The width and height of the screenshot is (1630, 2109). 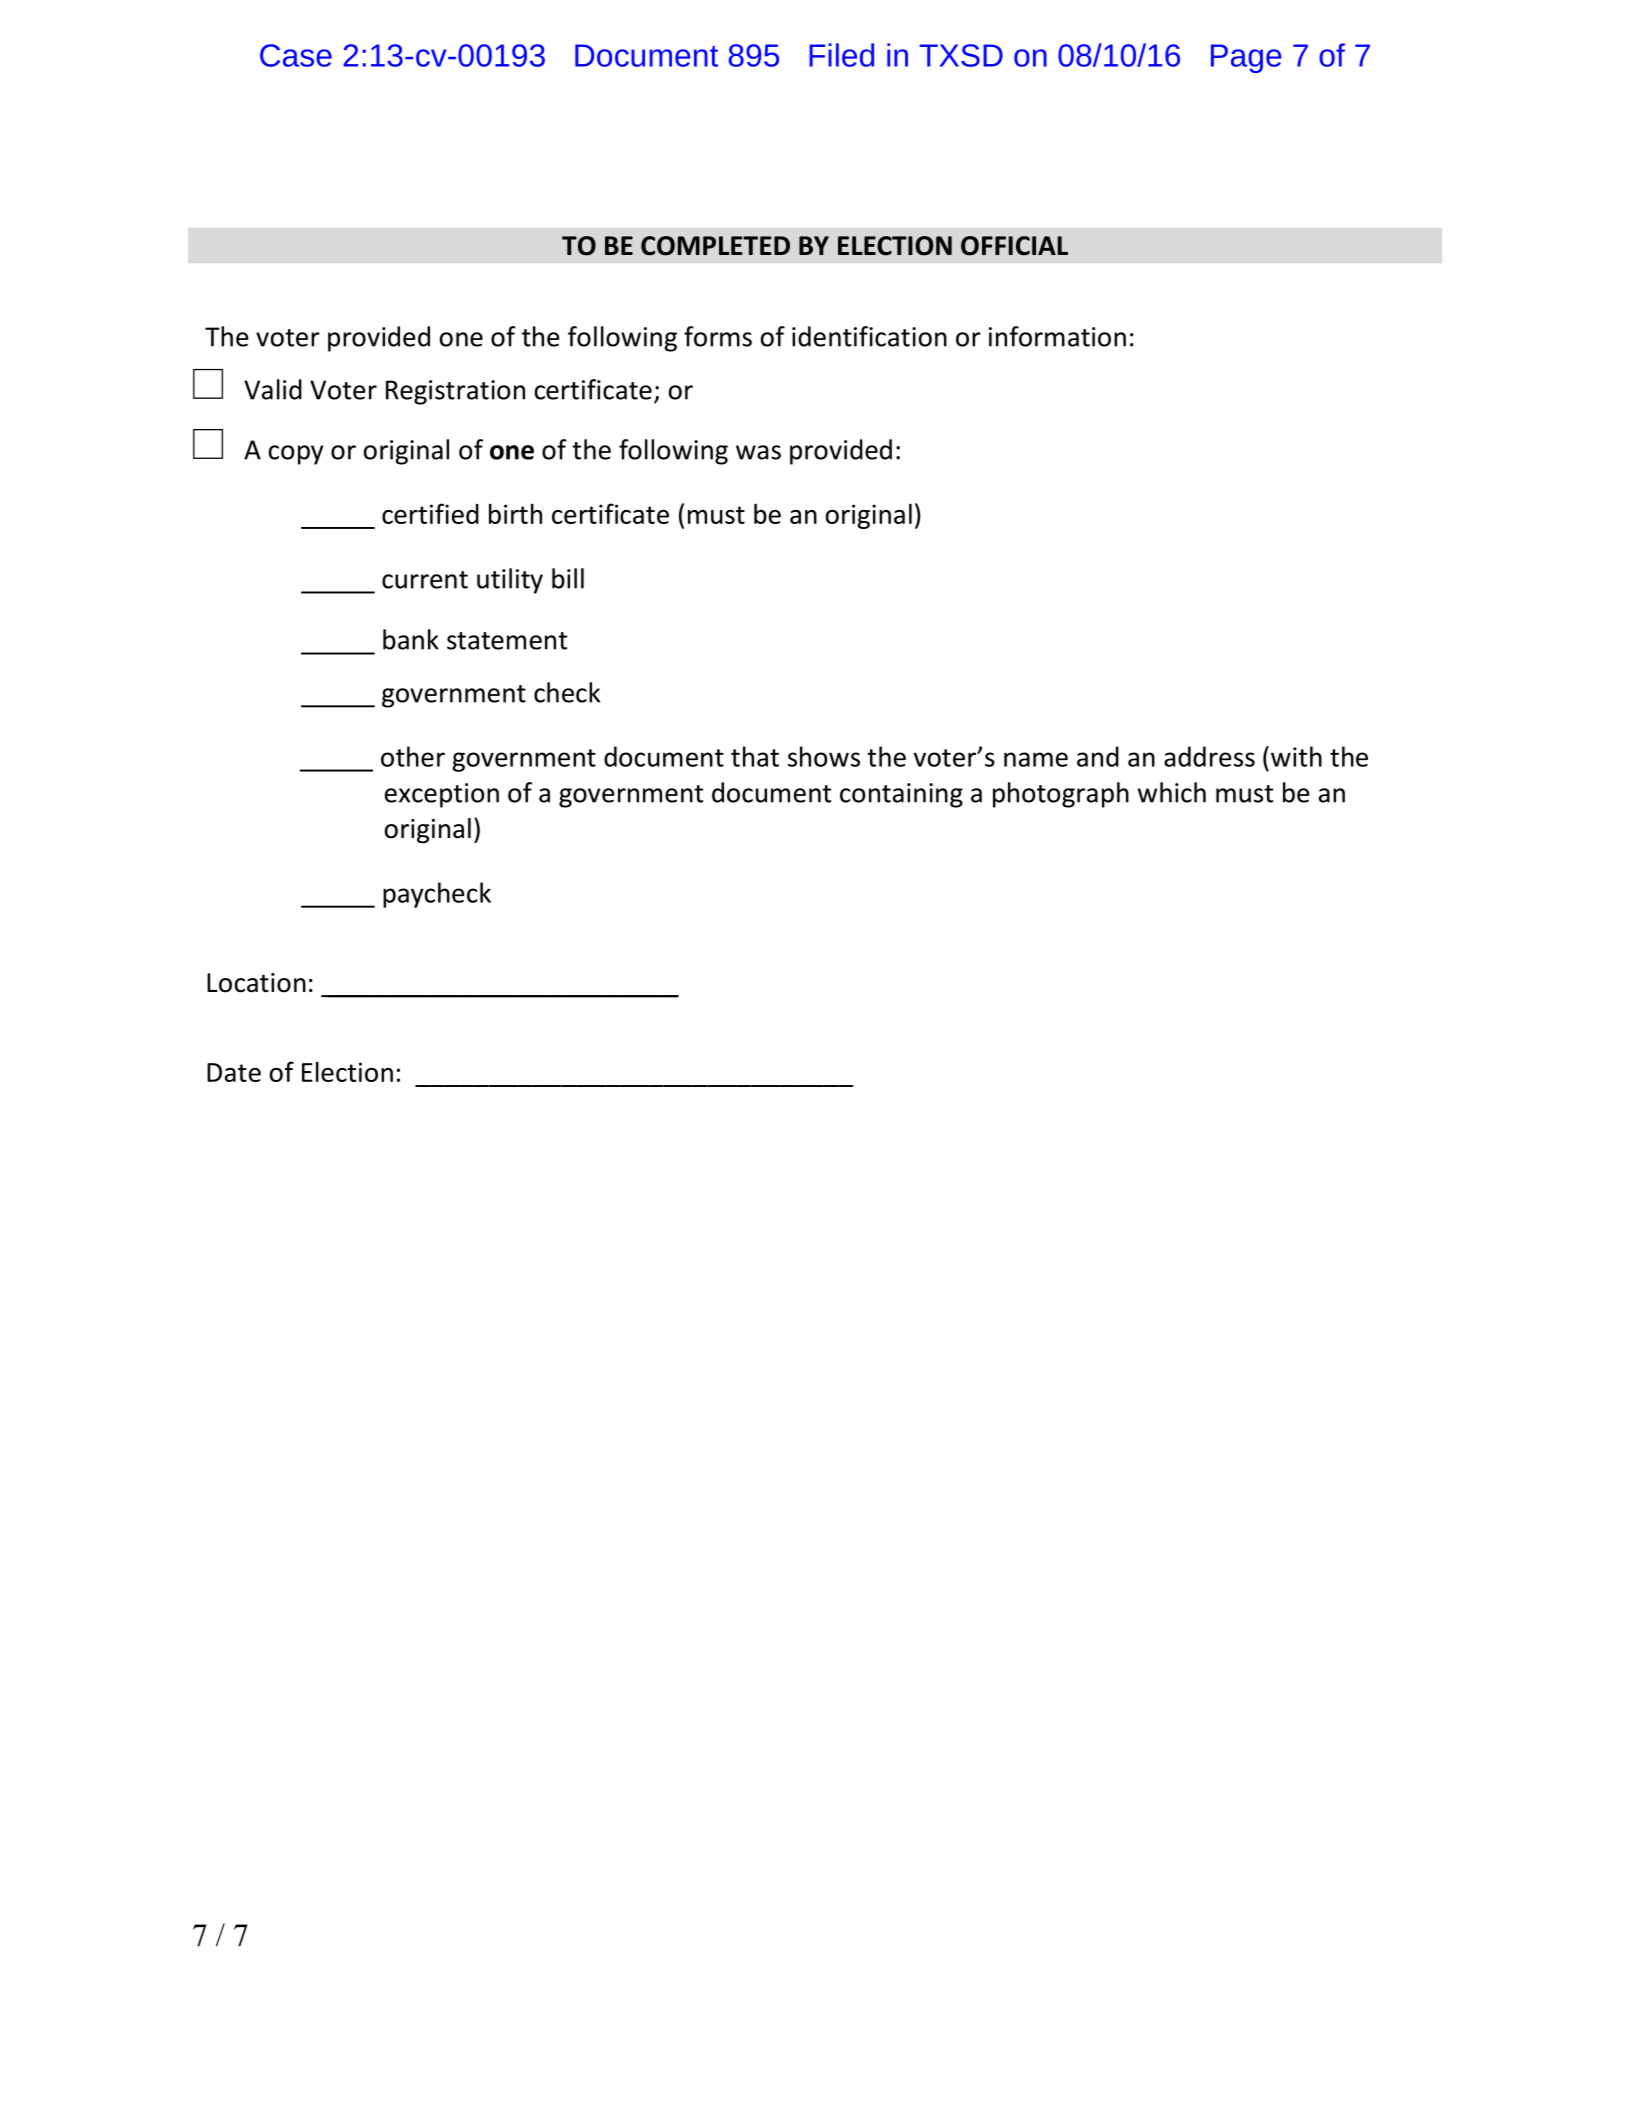 I want to click on Location, so click(x=256, y=983).
